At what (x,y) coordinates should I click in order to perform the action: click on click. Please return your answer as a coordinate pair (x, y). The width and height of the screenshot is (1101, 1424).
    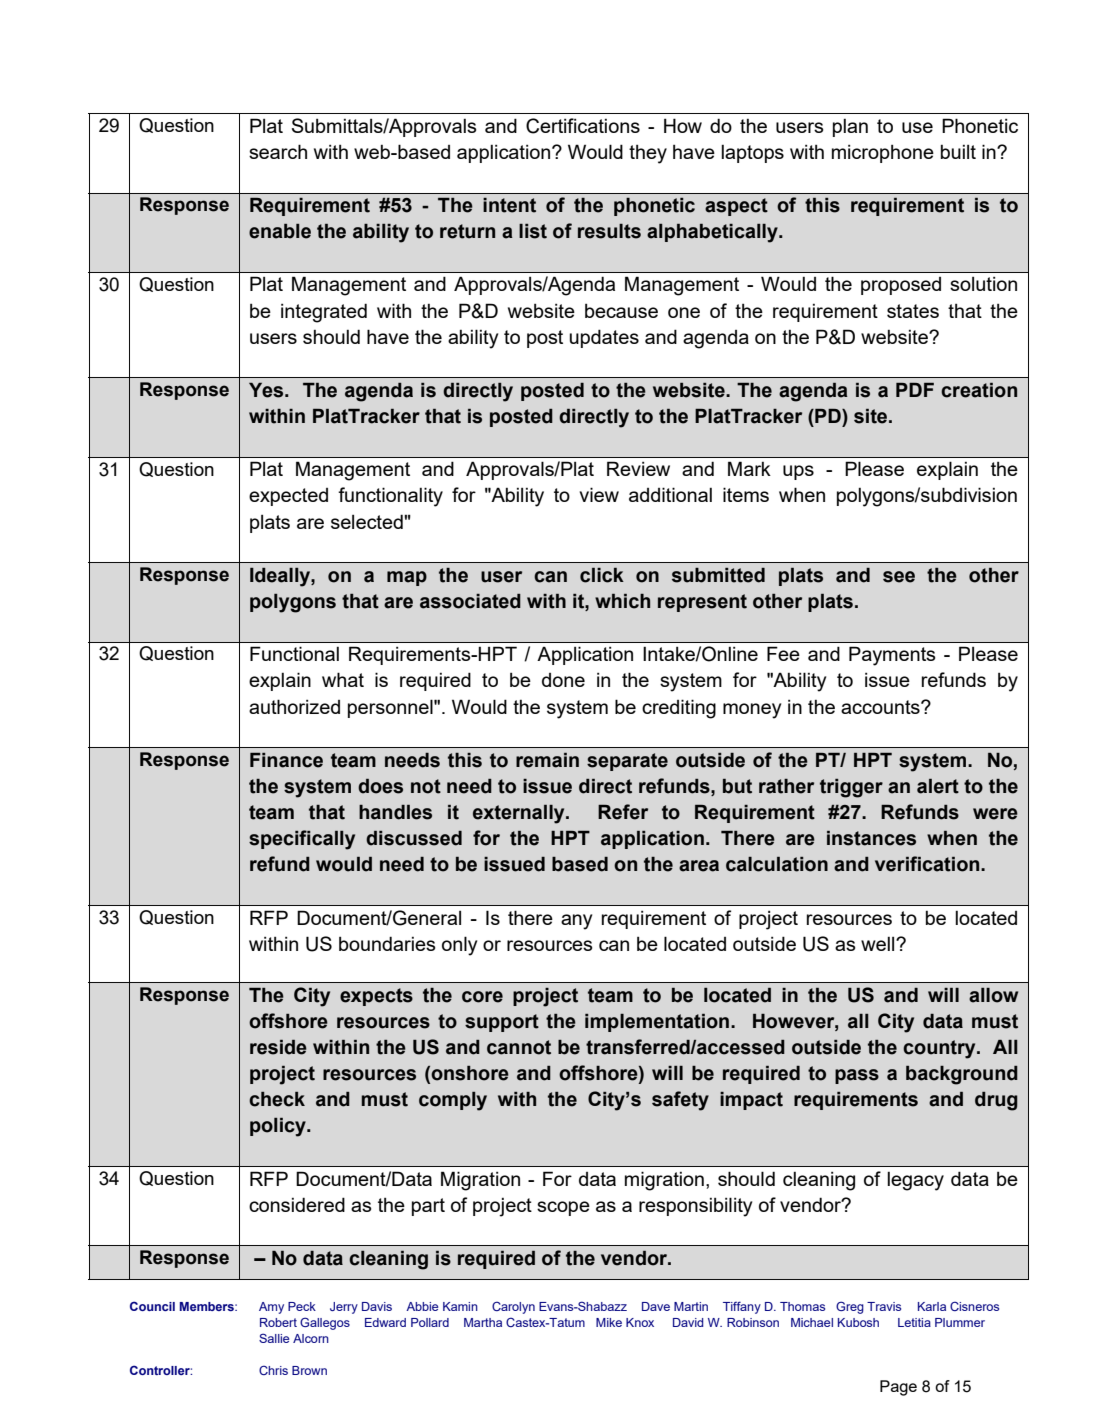
    Looking at the image, I should click on (602, 575).
